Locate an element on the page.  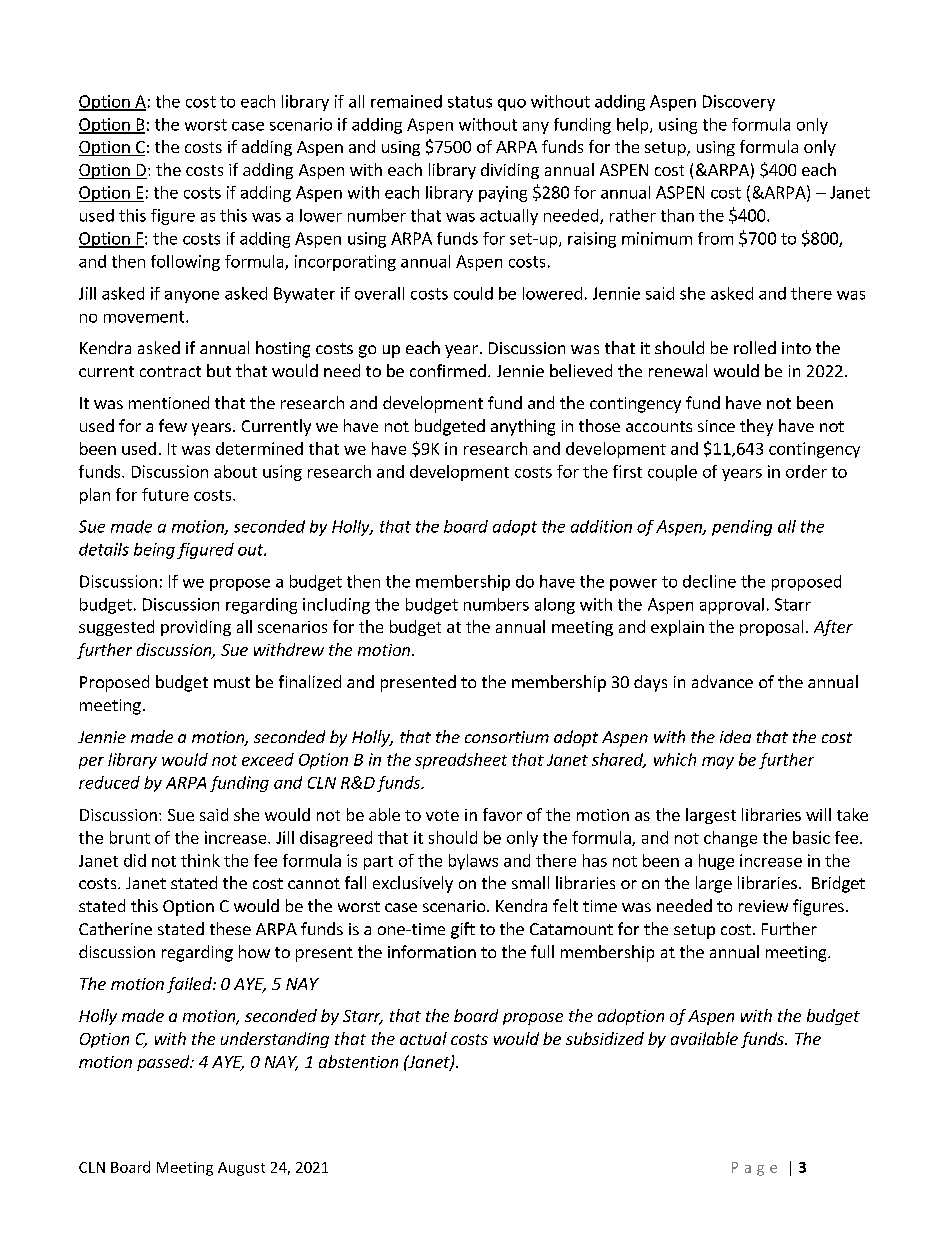
Discovery is located at coordinates (739, 103).
